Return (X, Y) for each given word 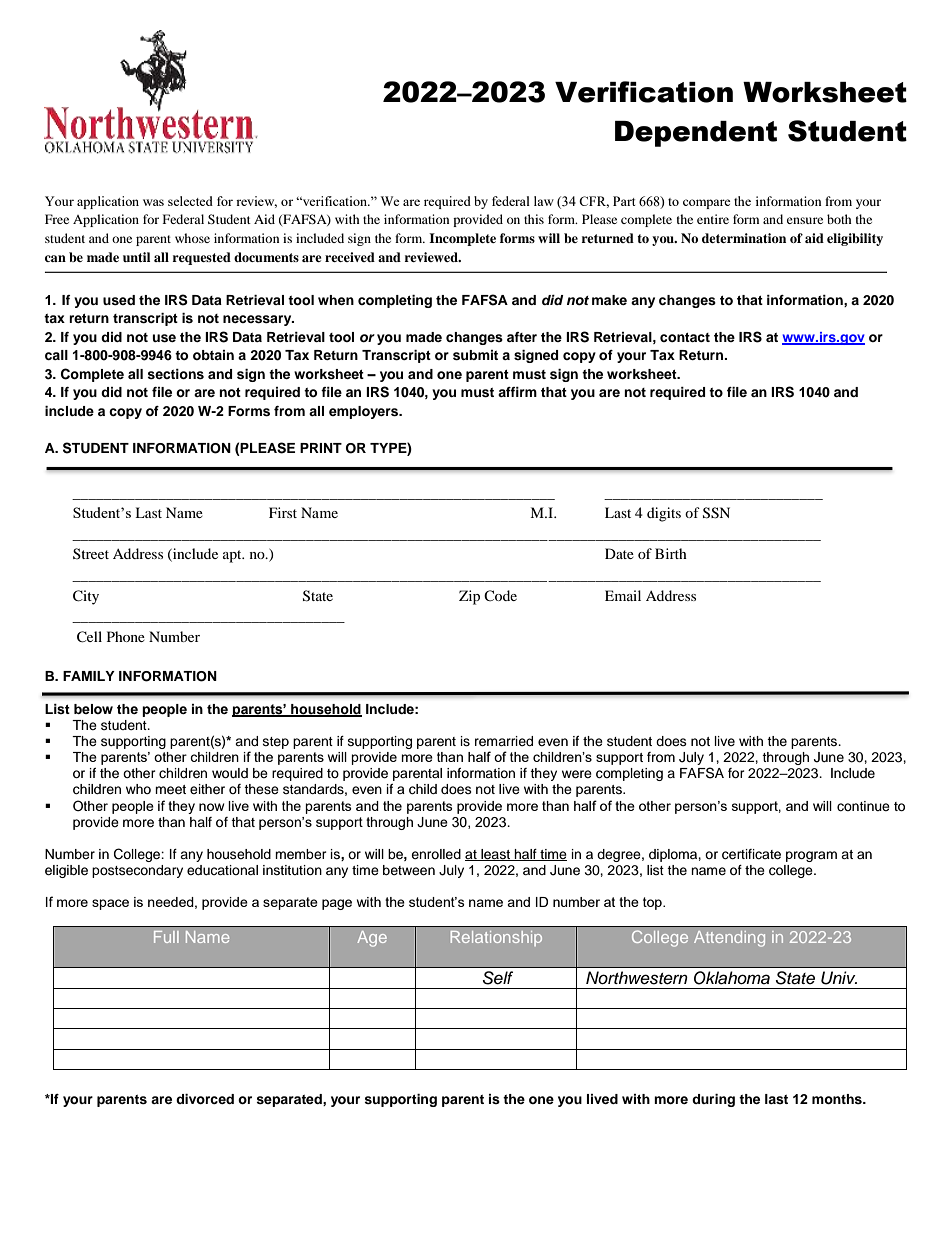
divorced (205, 1099)
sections (175, 374)
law (544, 201)
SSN (716, 513)
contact (685, 337)
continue (863, 806)
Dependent (696, 134)
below (93, 709)
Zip (469, 597)
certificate (751, 854)
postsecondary (137, 871)
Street (91, 553)
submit (475, 355)
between (409, 870)
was (153, 202)
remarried (504, 741)
